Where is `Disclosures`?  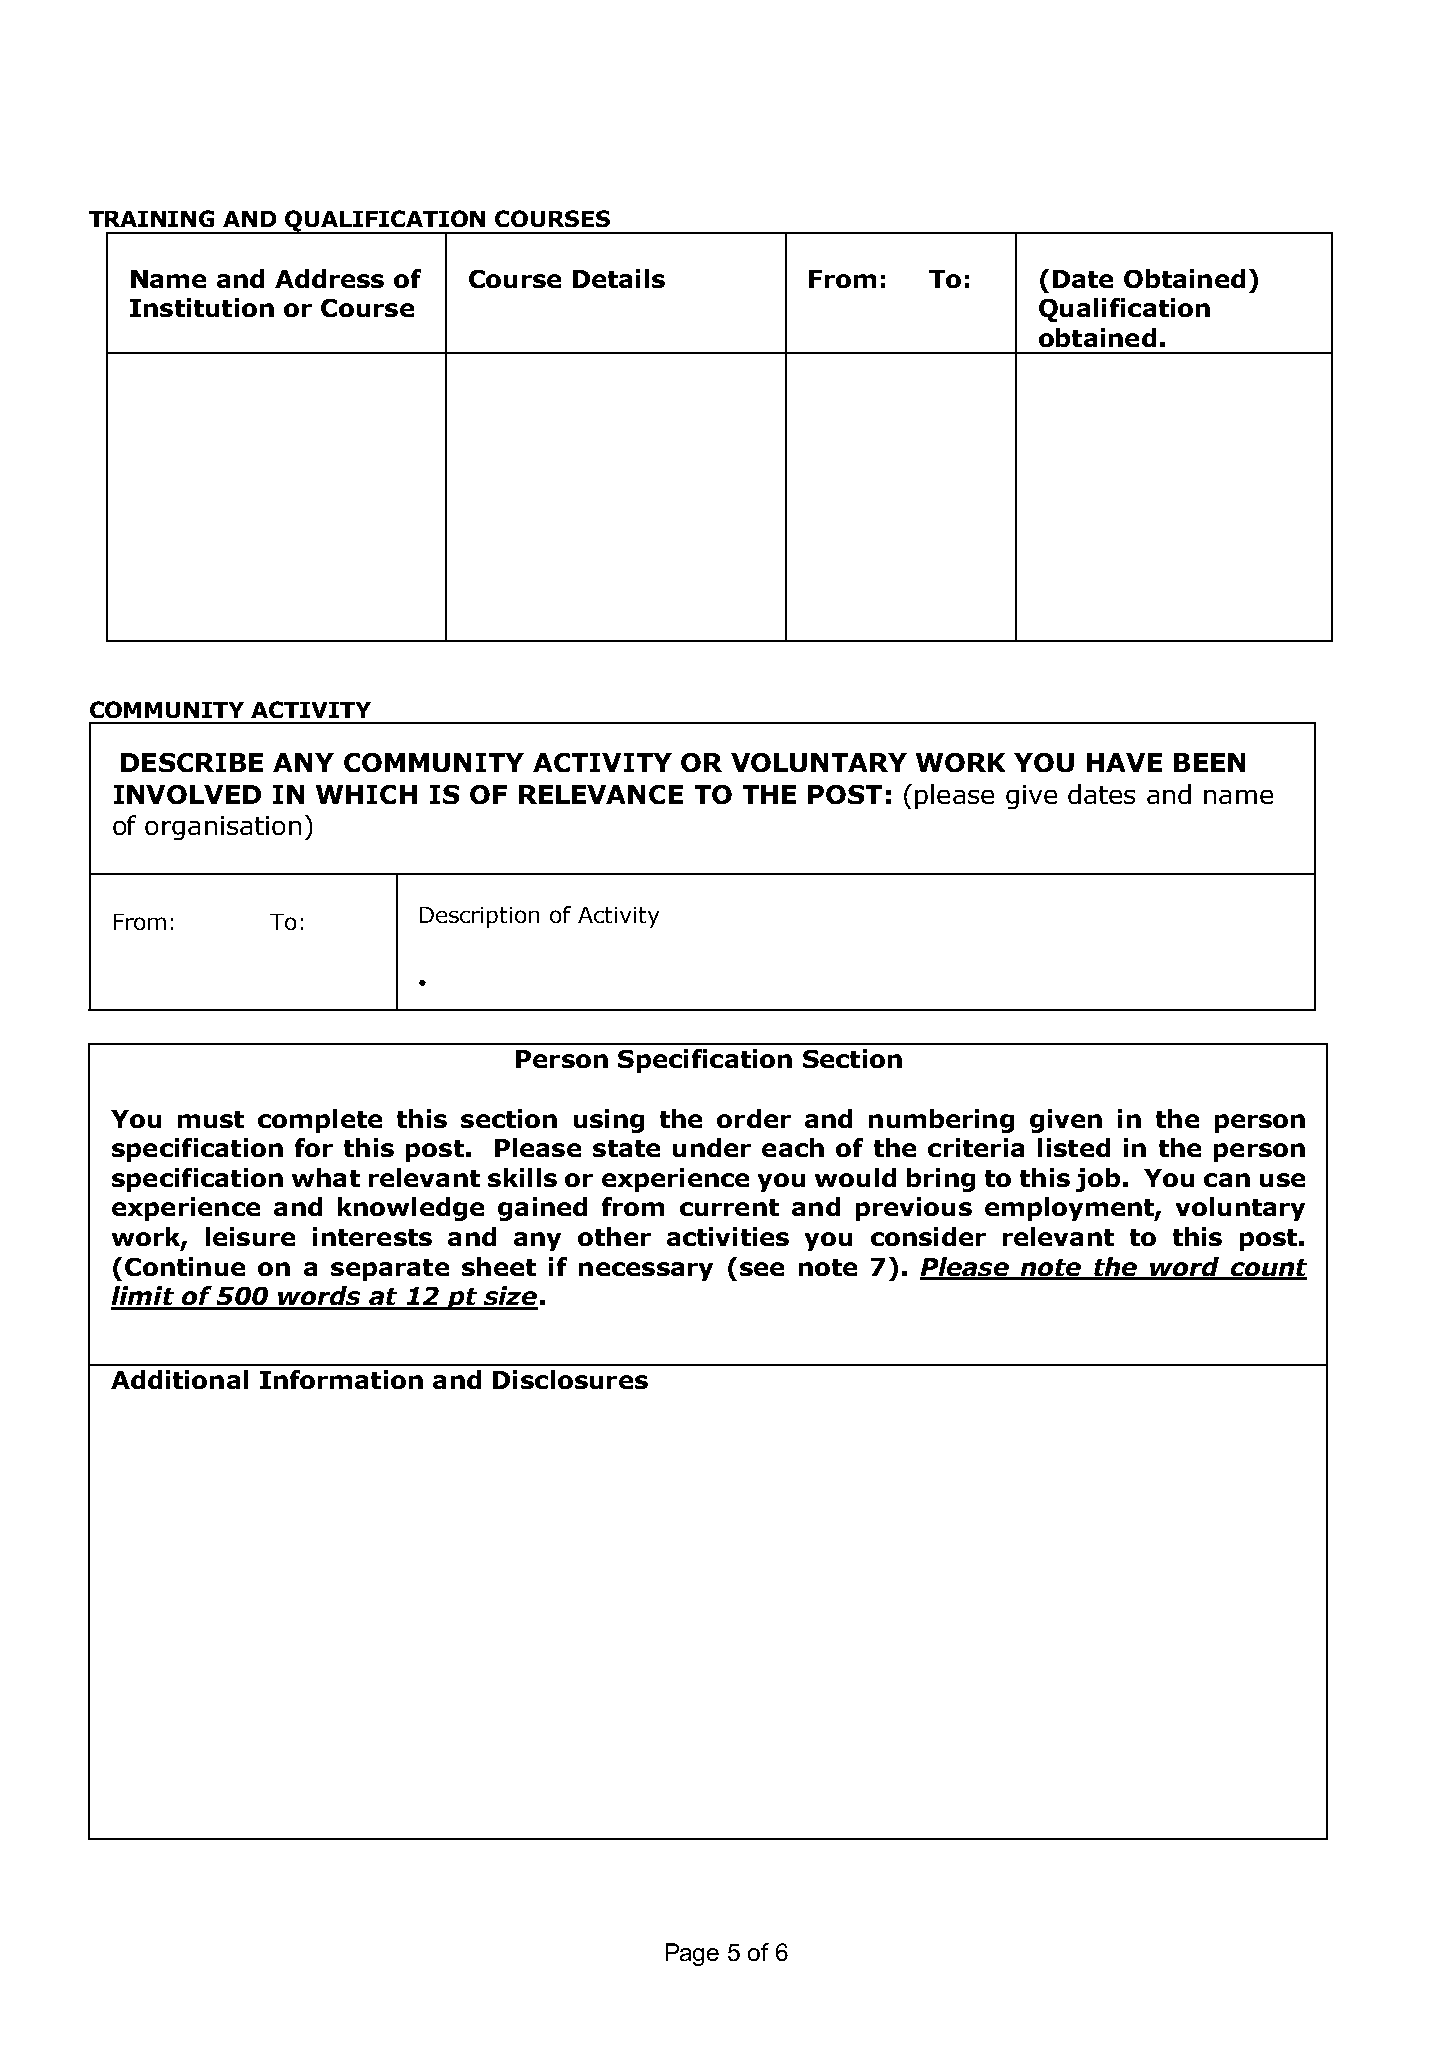 Disclosures is located at coordinates (570, 1379).
